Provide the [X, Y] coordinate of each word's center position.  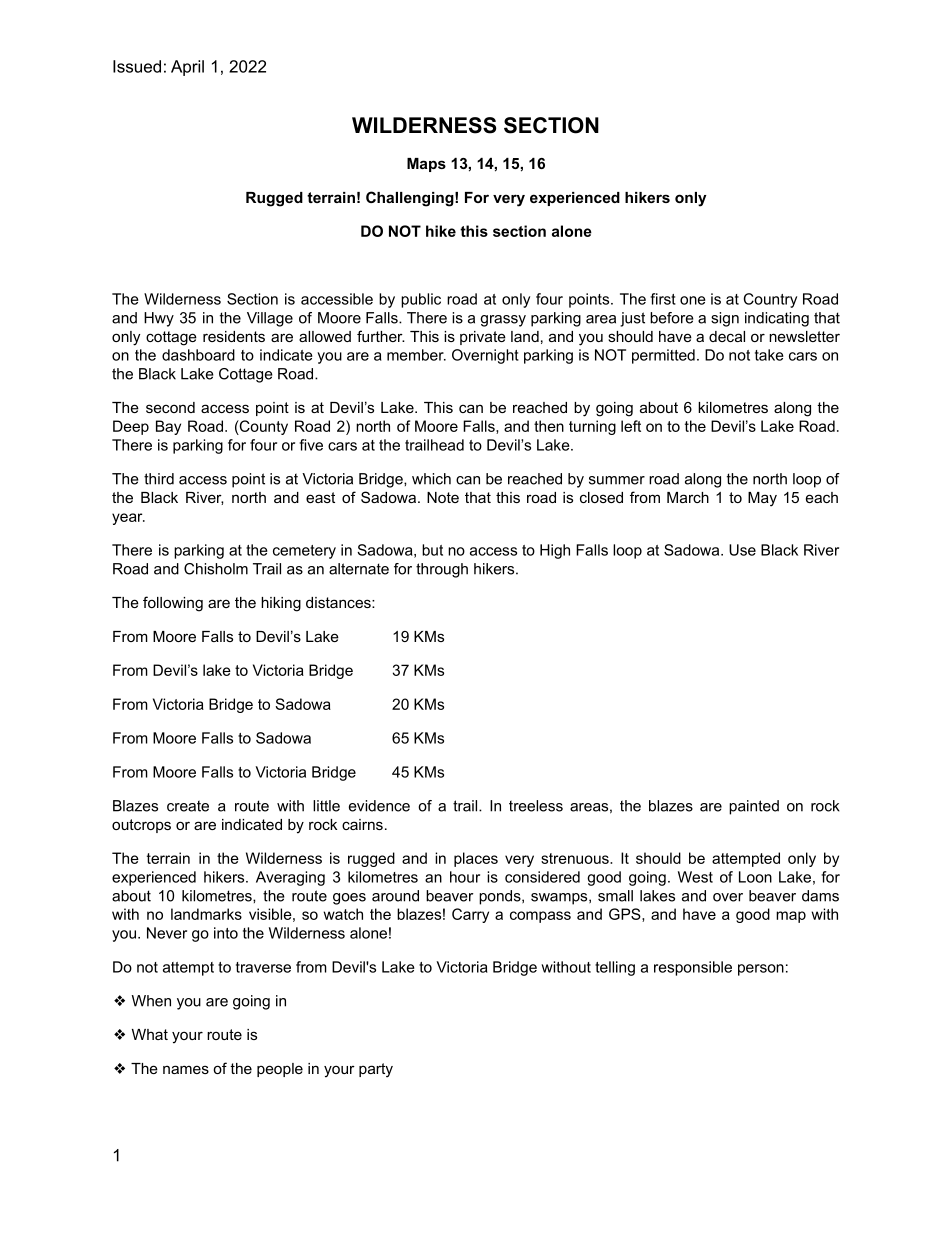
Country [770, 300]
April [187, 68]
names [186, 1069]
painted [754, 807]
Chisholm [216, 569]
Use [742, 550]
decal [727, 336]
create [188, 806]
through [442, 570]
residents [234, 336]
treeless [536, 806]
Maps [426, 165]
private [483, 338]
